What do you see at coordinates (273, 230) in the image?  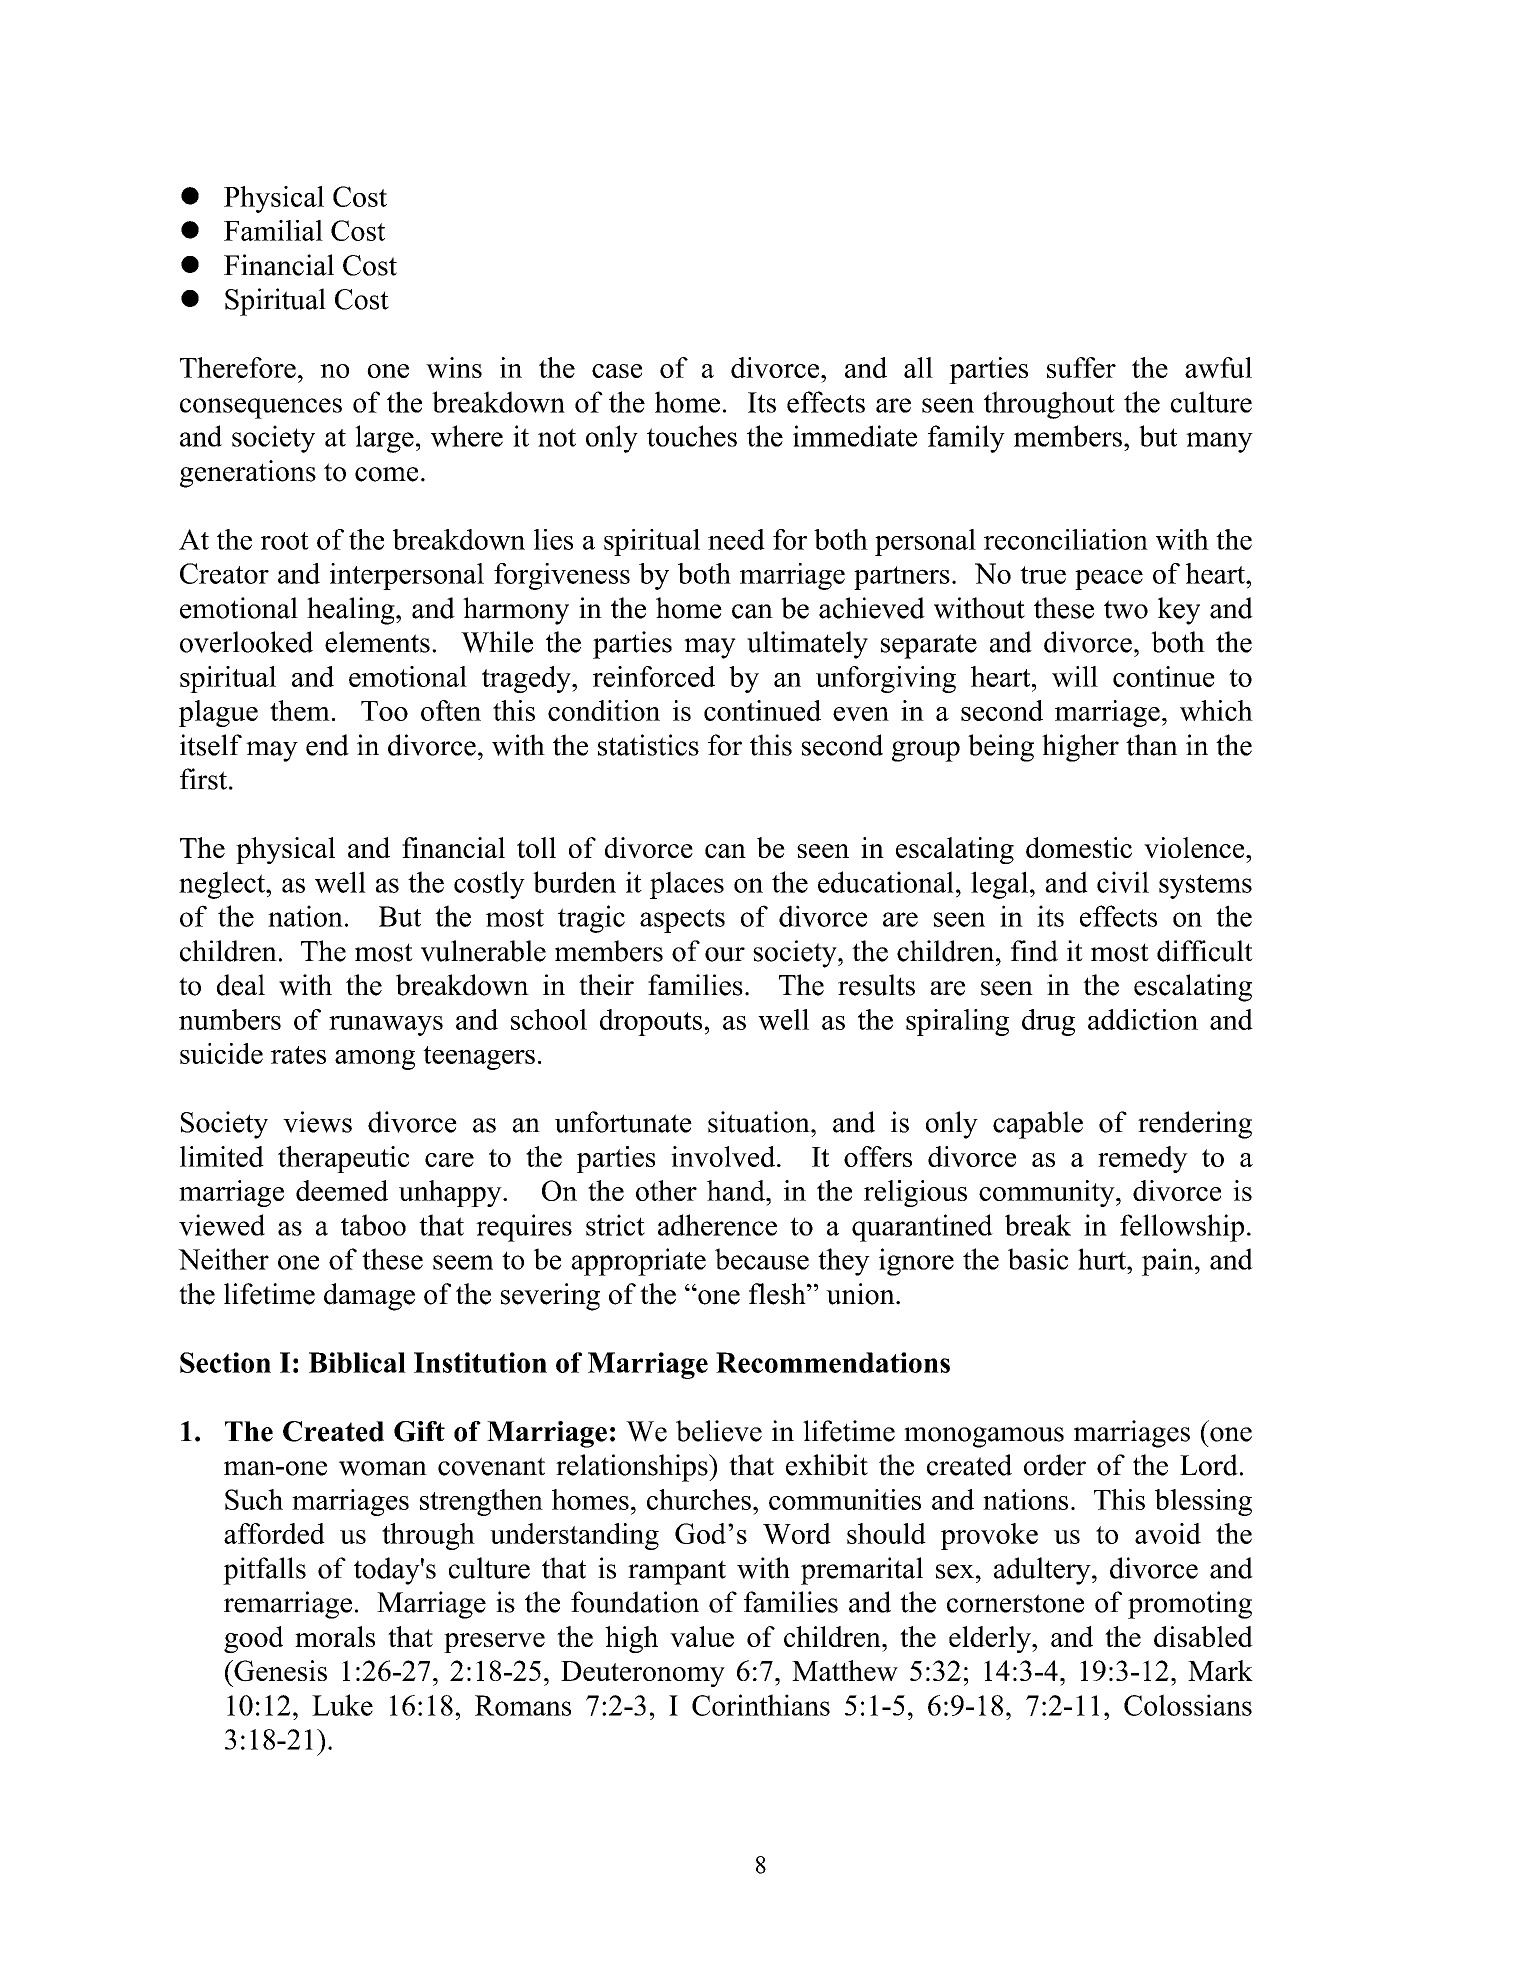 I see `Familial` at bounding box center [273, 230].
